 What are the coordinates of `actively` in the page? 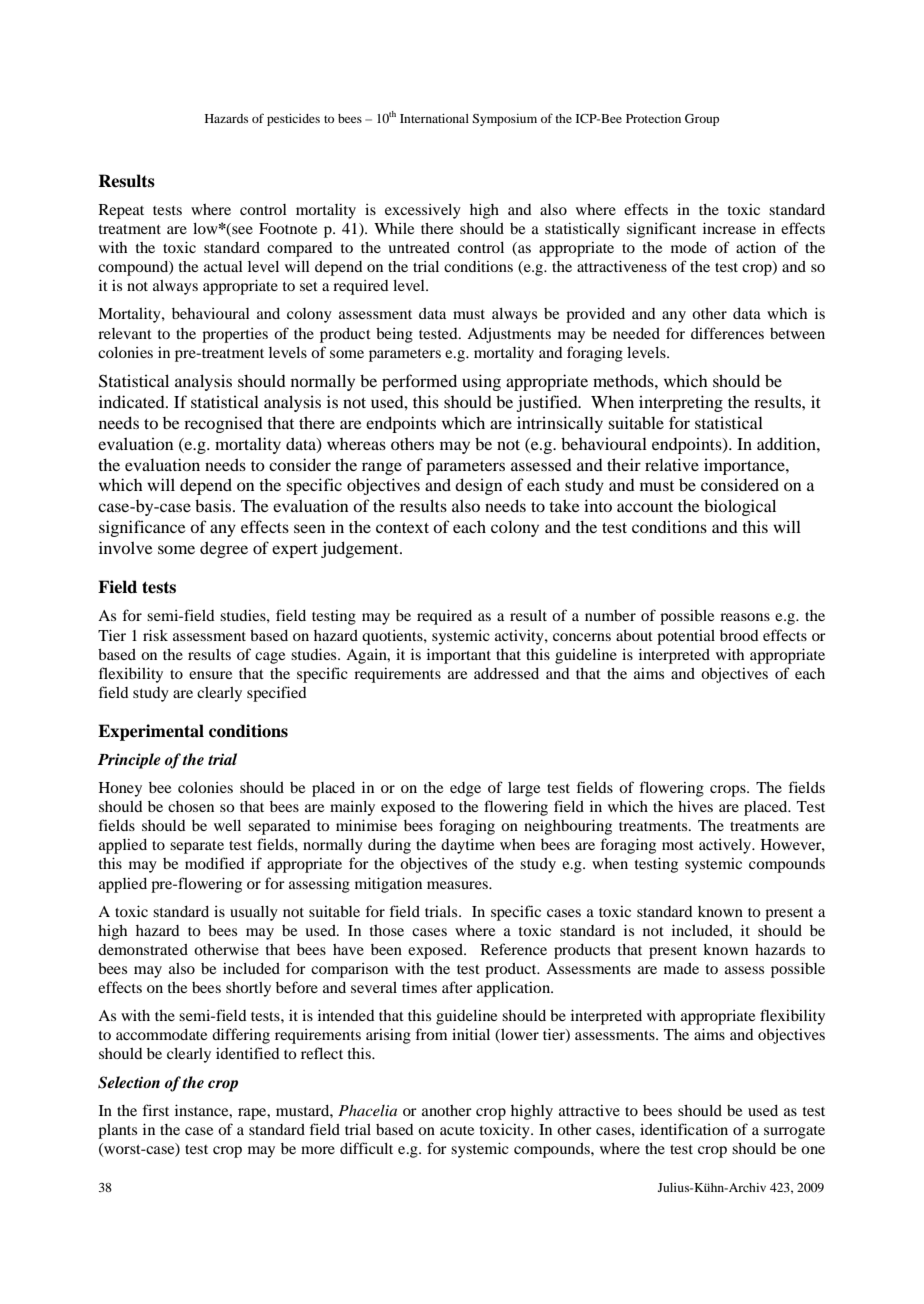 It's located at (726, 846).
